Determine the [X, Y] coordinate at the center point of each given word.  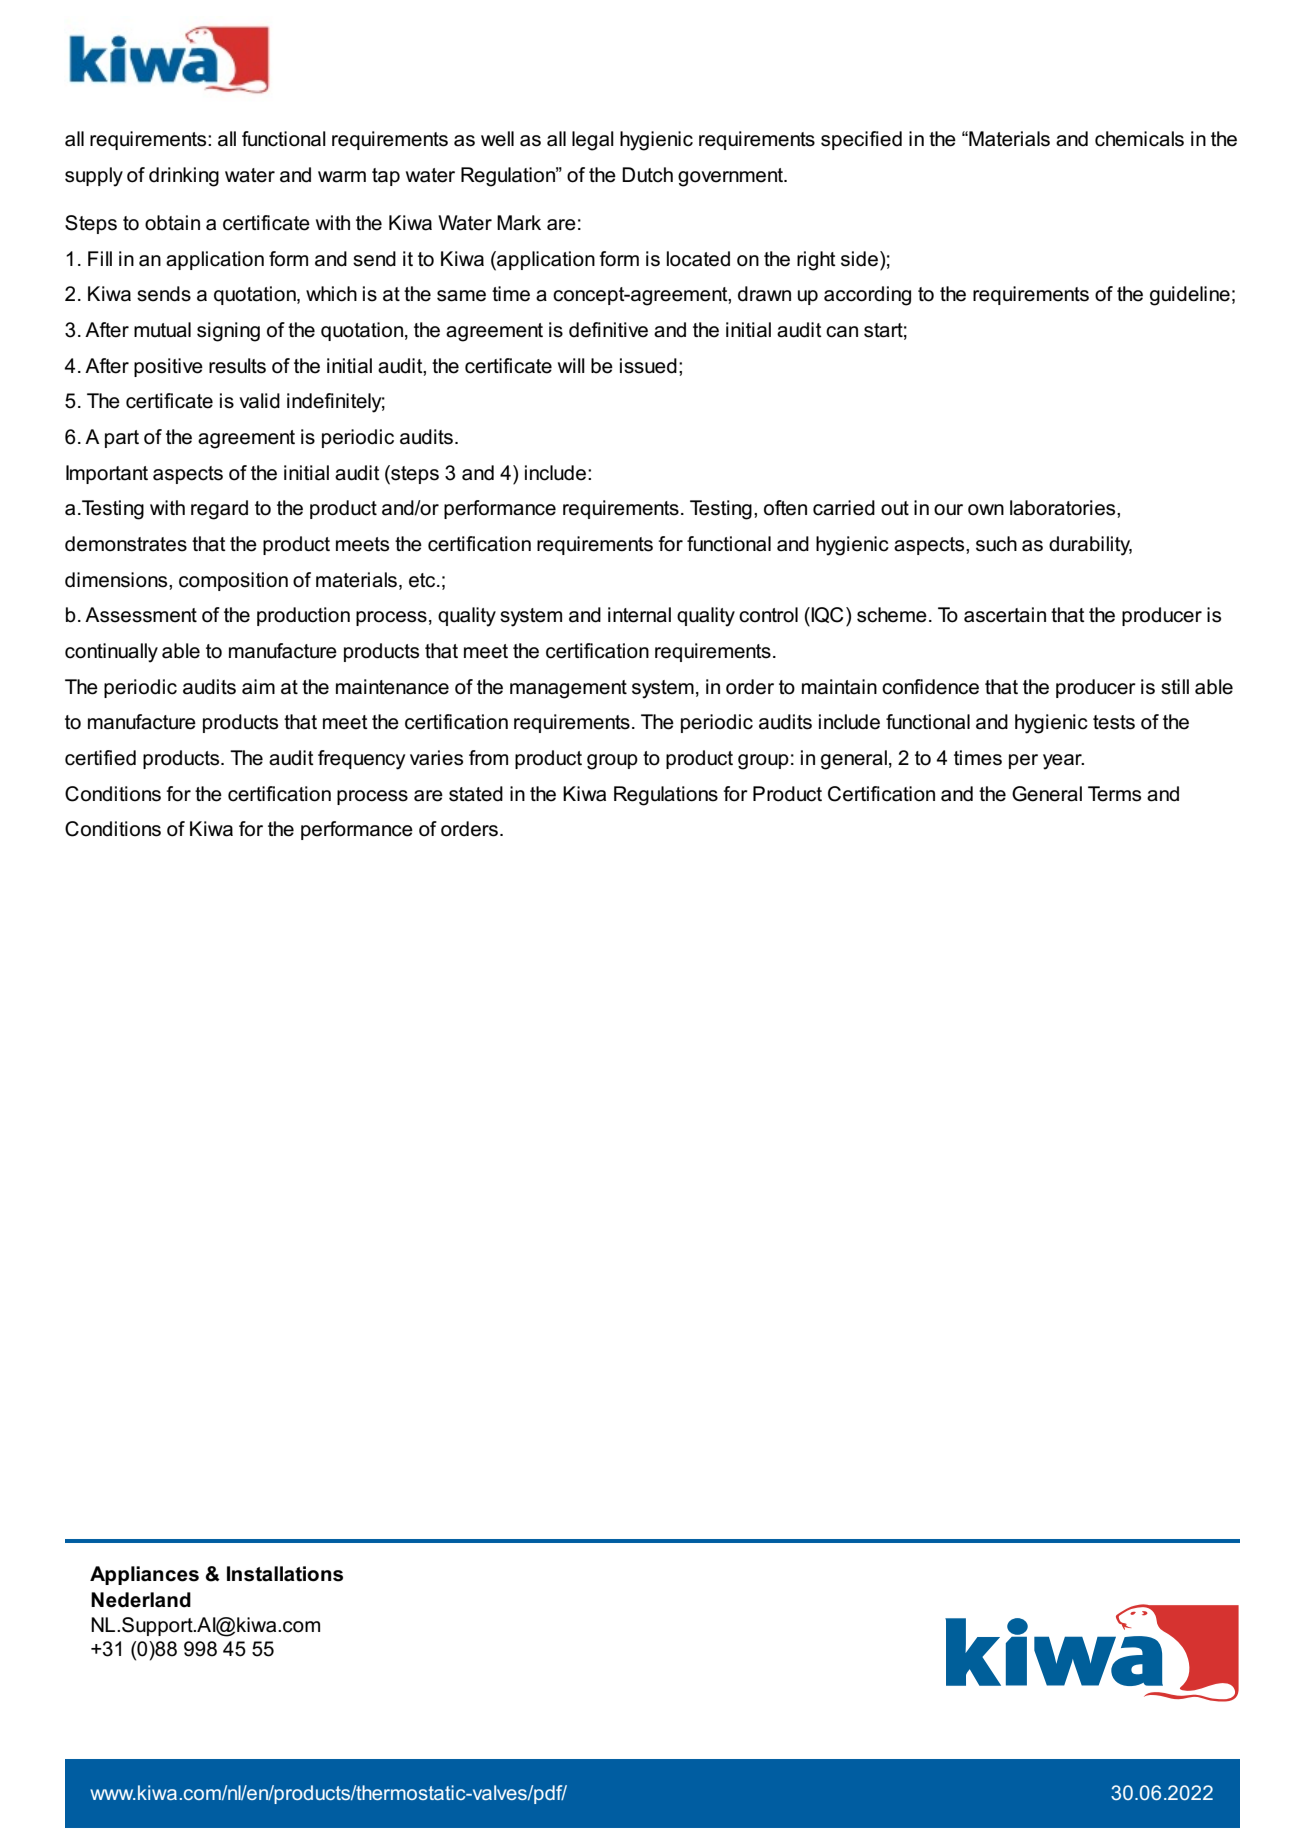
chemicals [1139, 139]
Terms [1114, 794]
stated [476, 794]
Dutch [647, 175]
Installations [285, 1574]
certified [100, 758]
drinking [184, 177]
